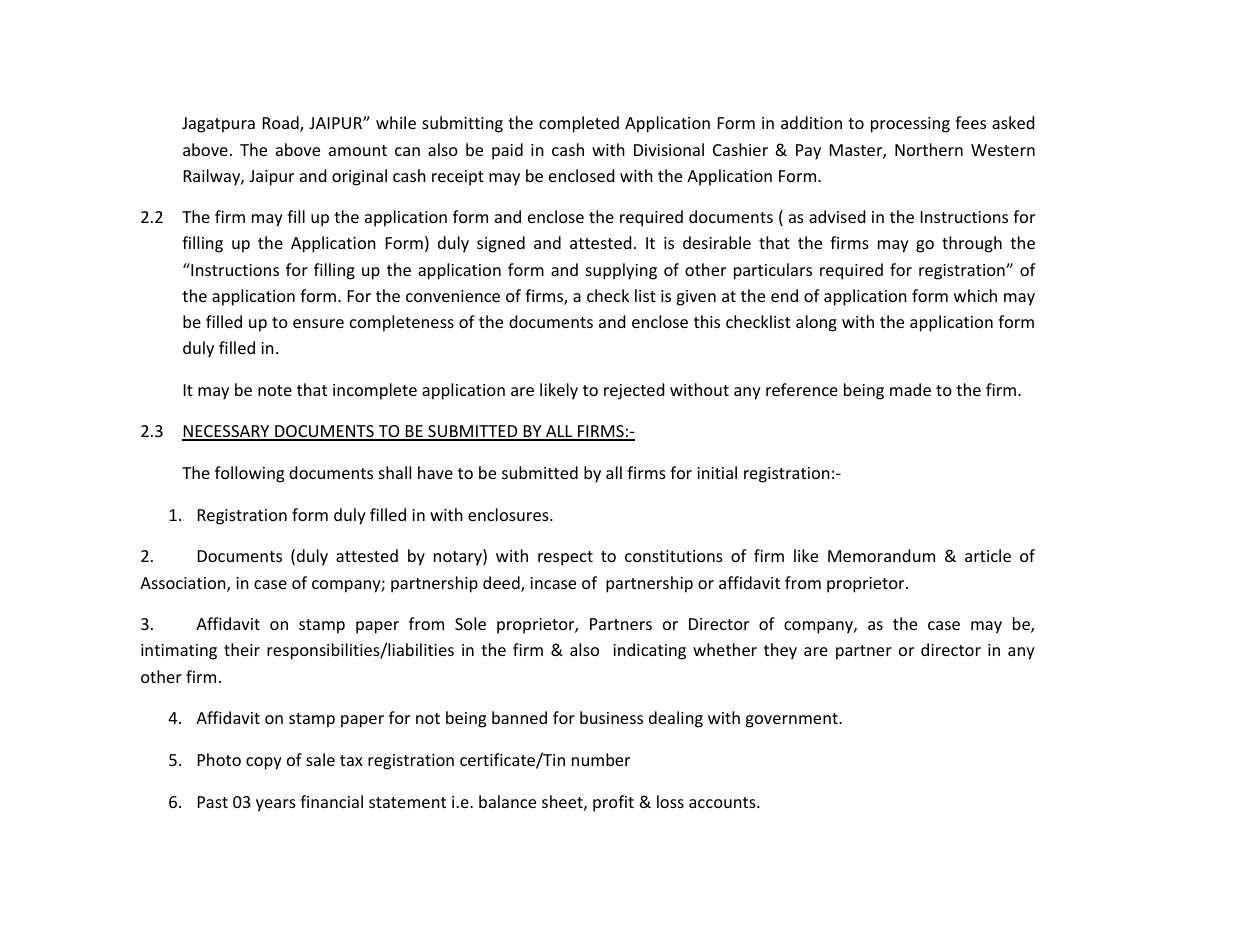  Describe the element at coordinates (282, 124) in the document. I see `Road` at that location.
